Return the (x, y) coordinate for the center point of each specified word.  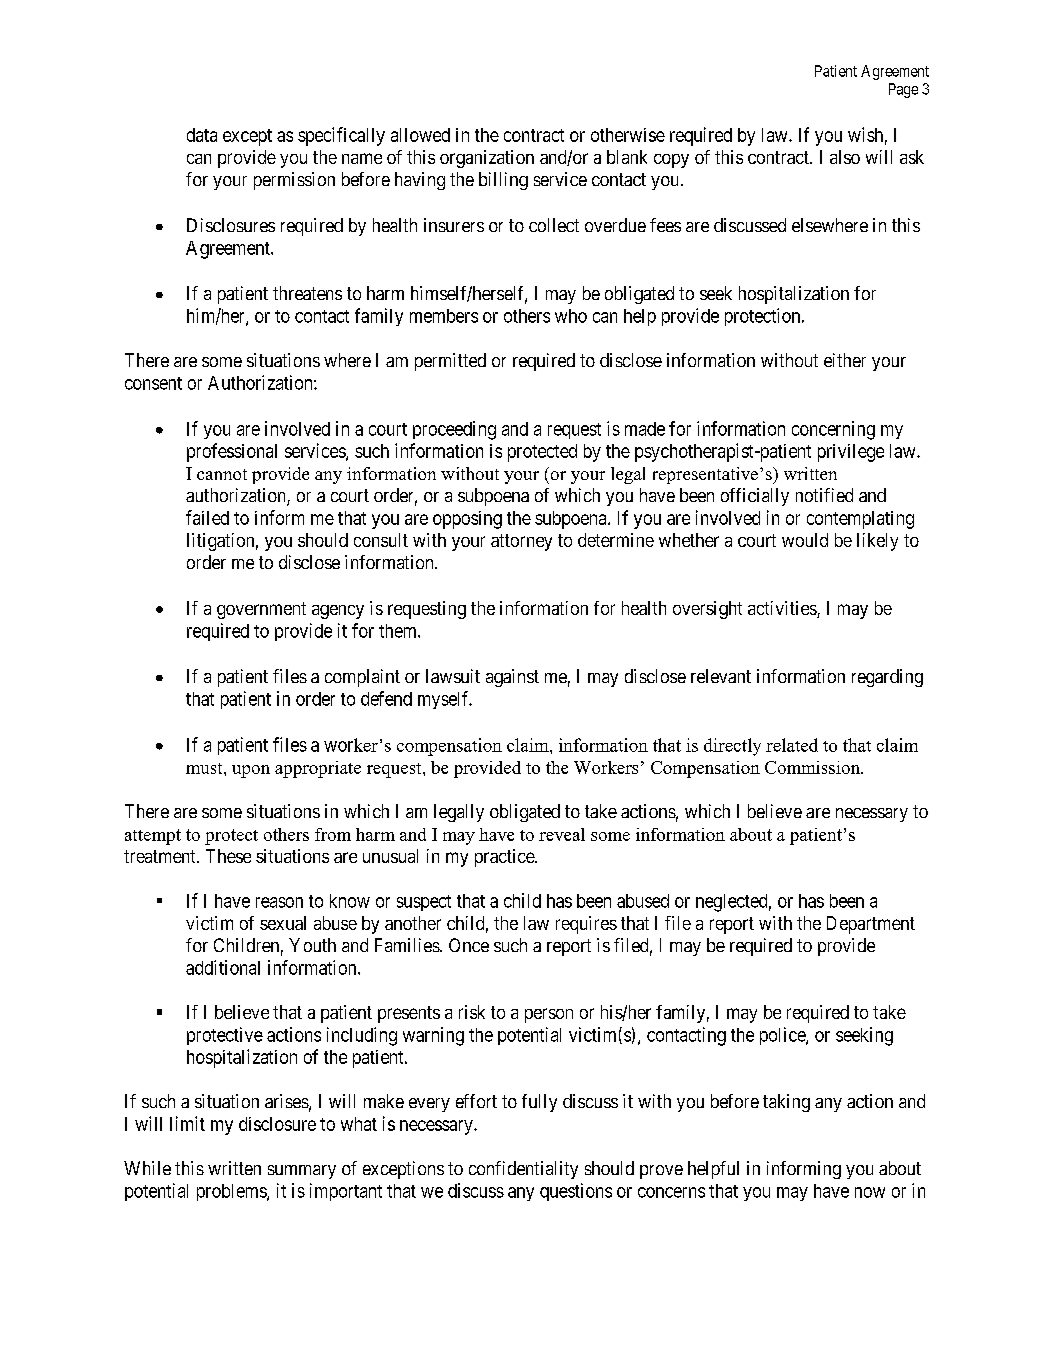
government (261, 610)
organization (487, 159)
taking (786, 1103)
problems (232, 1192)
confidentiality (523, 1170)
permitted (450, 362)
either (845, 360)
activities (783, 609)
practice (505, 858)
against (512, 678)
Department (871, 925)
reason (279, 902)
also (845, 157)
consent (153, 383)
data (202, 135)
